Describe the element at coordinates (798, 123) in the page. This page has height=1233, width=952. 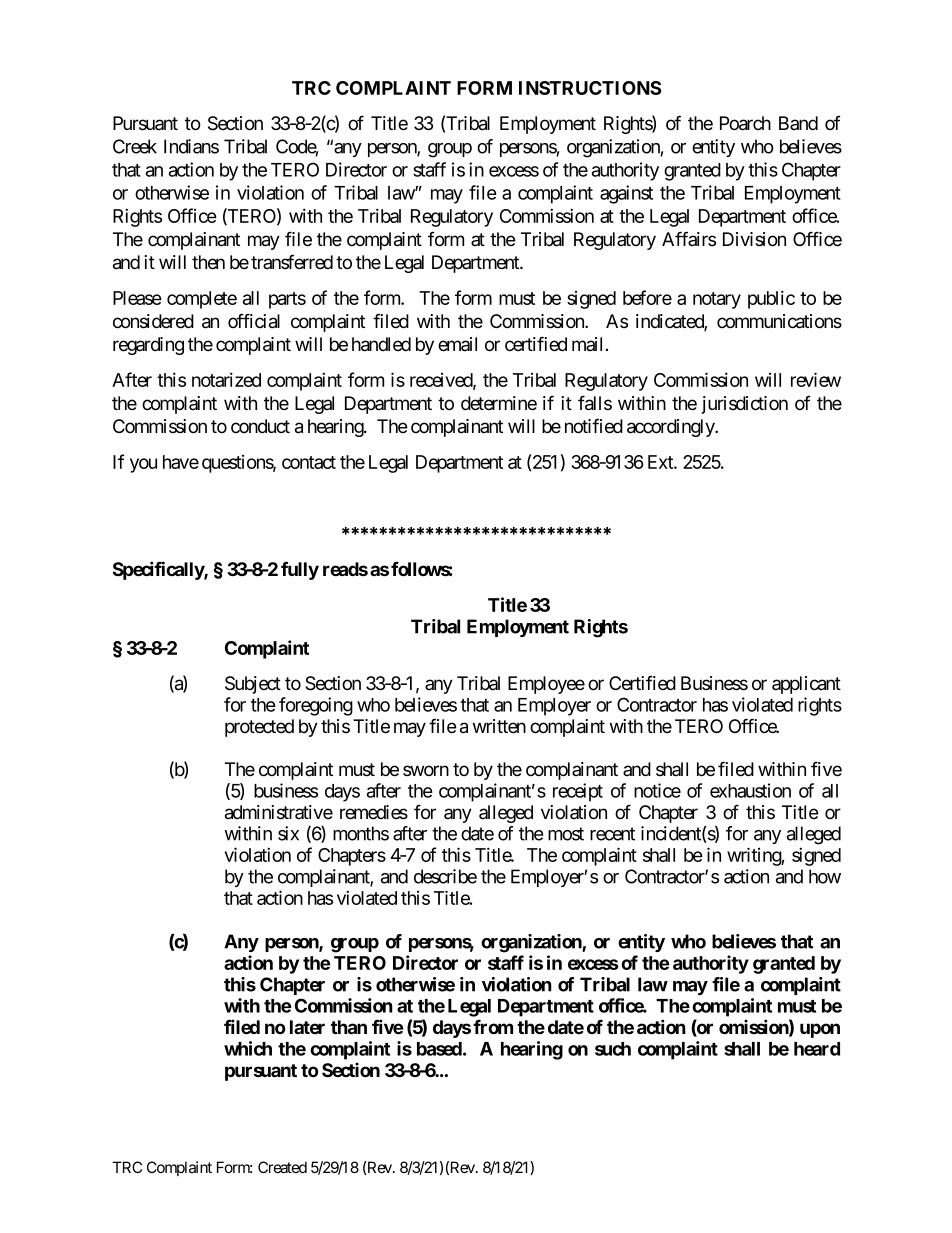
I see `Band` at that location.
